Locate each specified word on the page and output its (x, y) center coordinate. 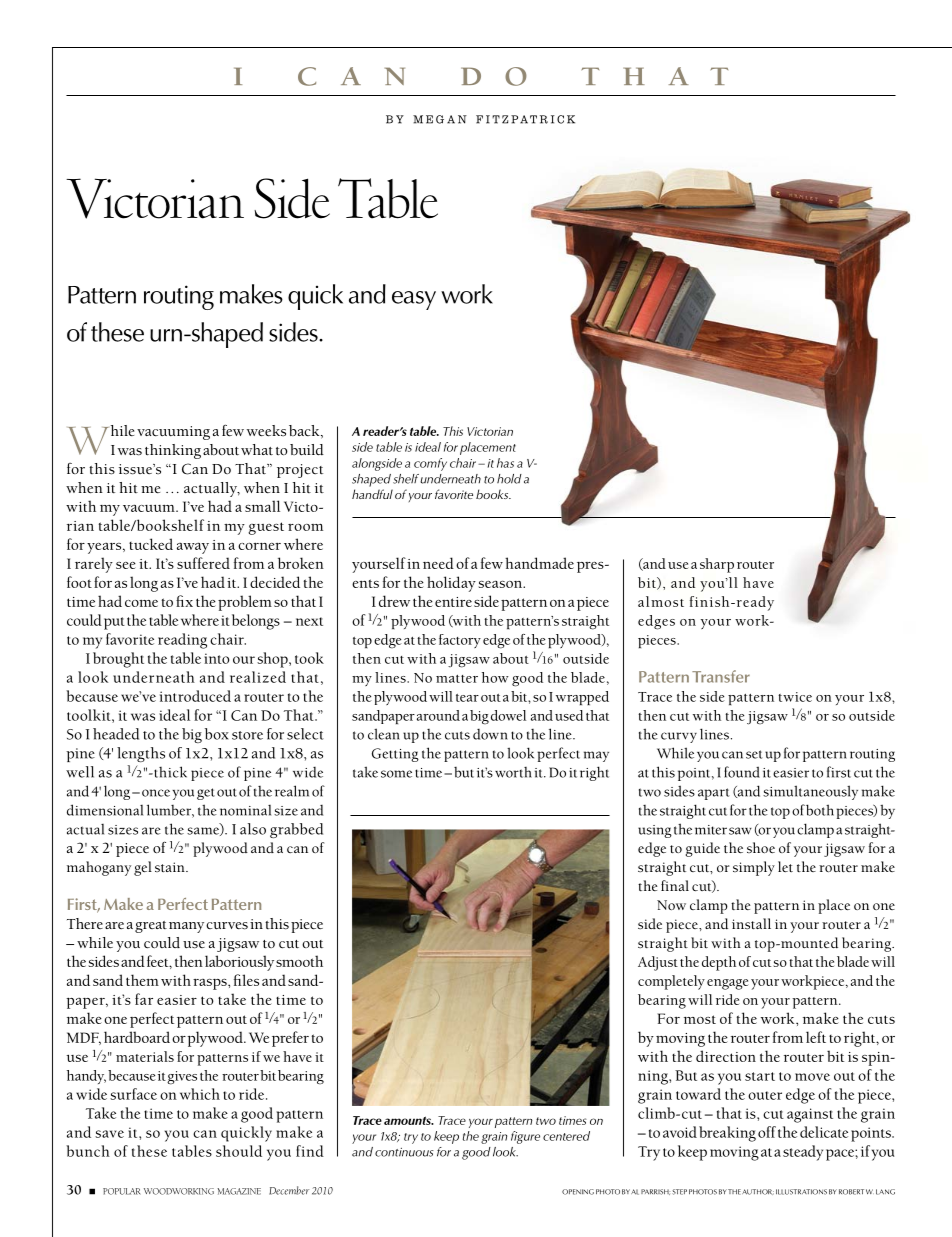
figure (525, 1137)
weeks (266, 431)
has (505, 463)
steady (803, 1153)
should (239, 1151)
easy (414, 300)
